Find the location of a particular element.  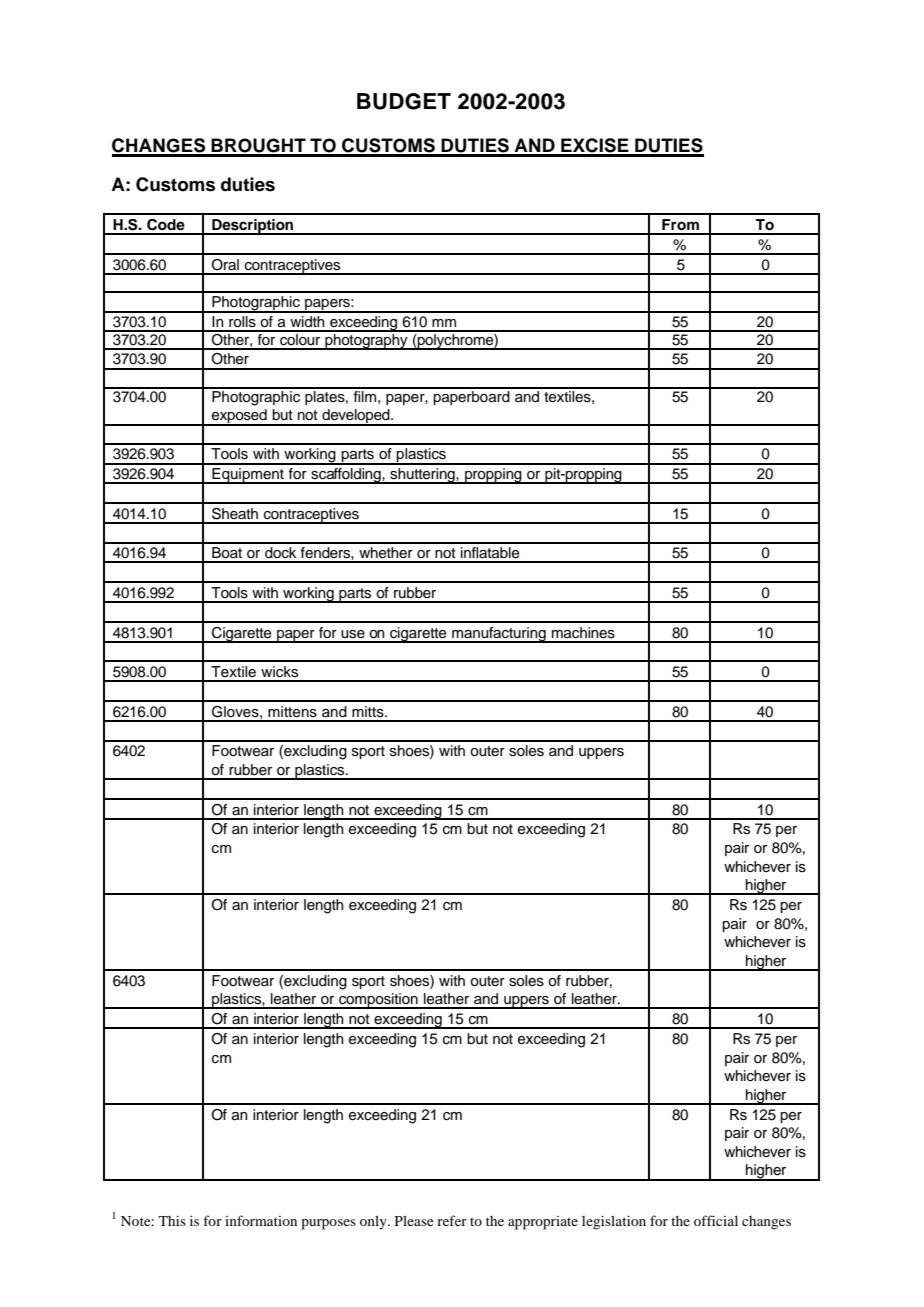

information is located at coordinates (261, 1220).
